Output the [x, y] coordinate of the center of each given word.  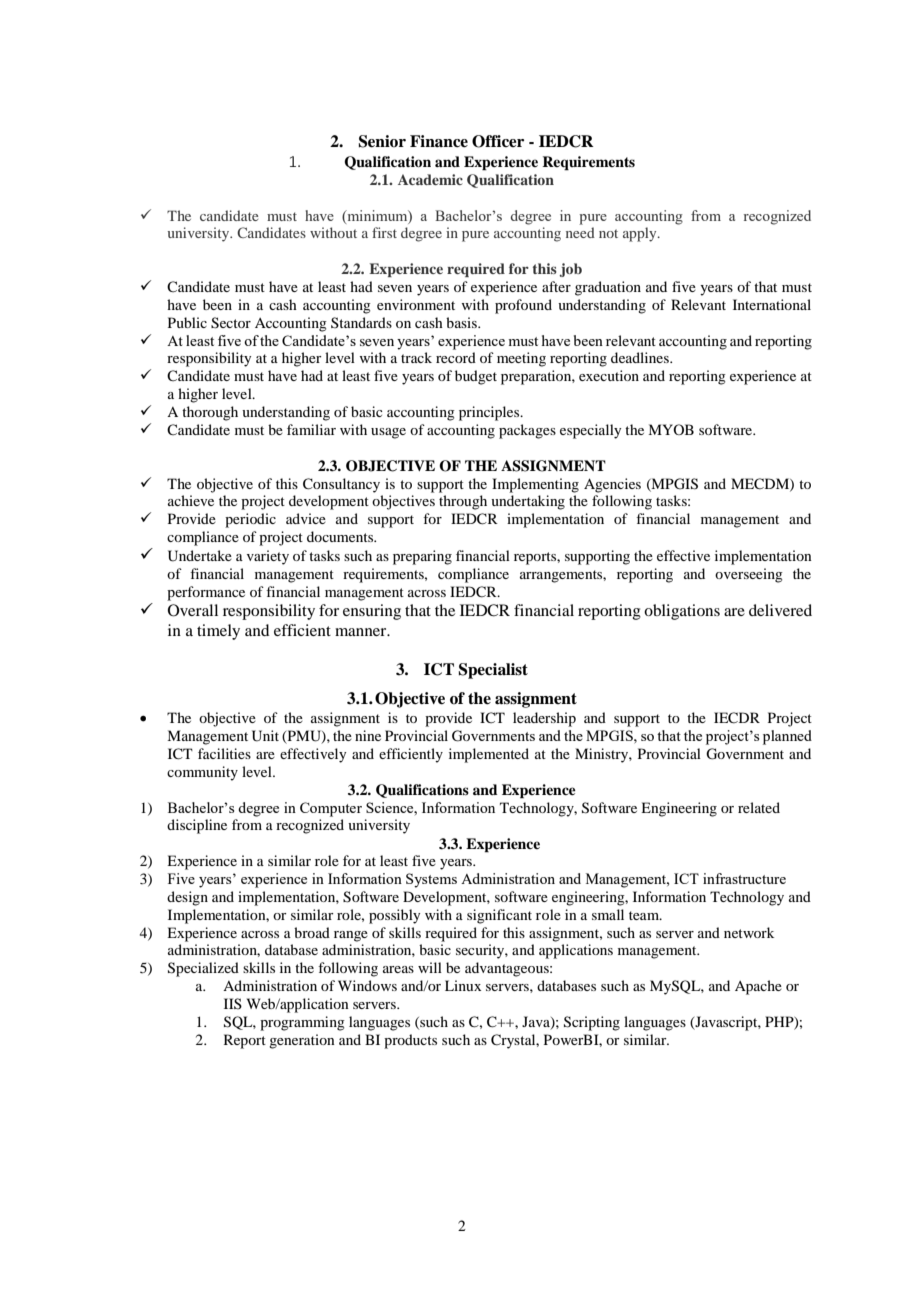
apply [641, 234]
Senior [382, 141]
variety [268, 557]
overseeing [749, 575]
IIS [233, 1003]
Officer [498, 141]
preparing [422, 557]
